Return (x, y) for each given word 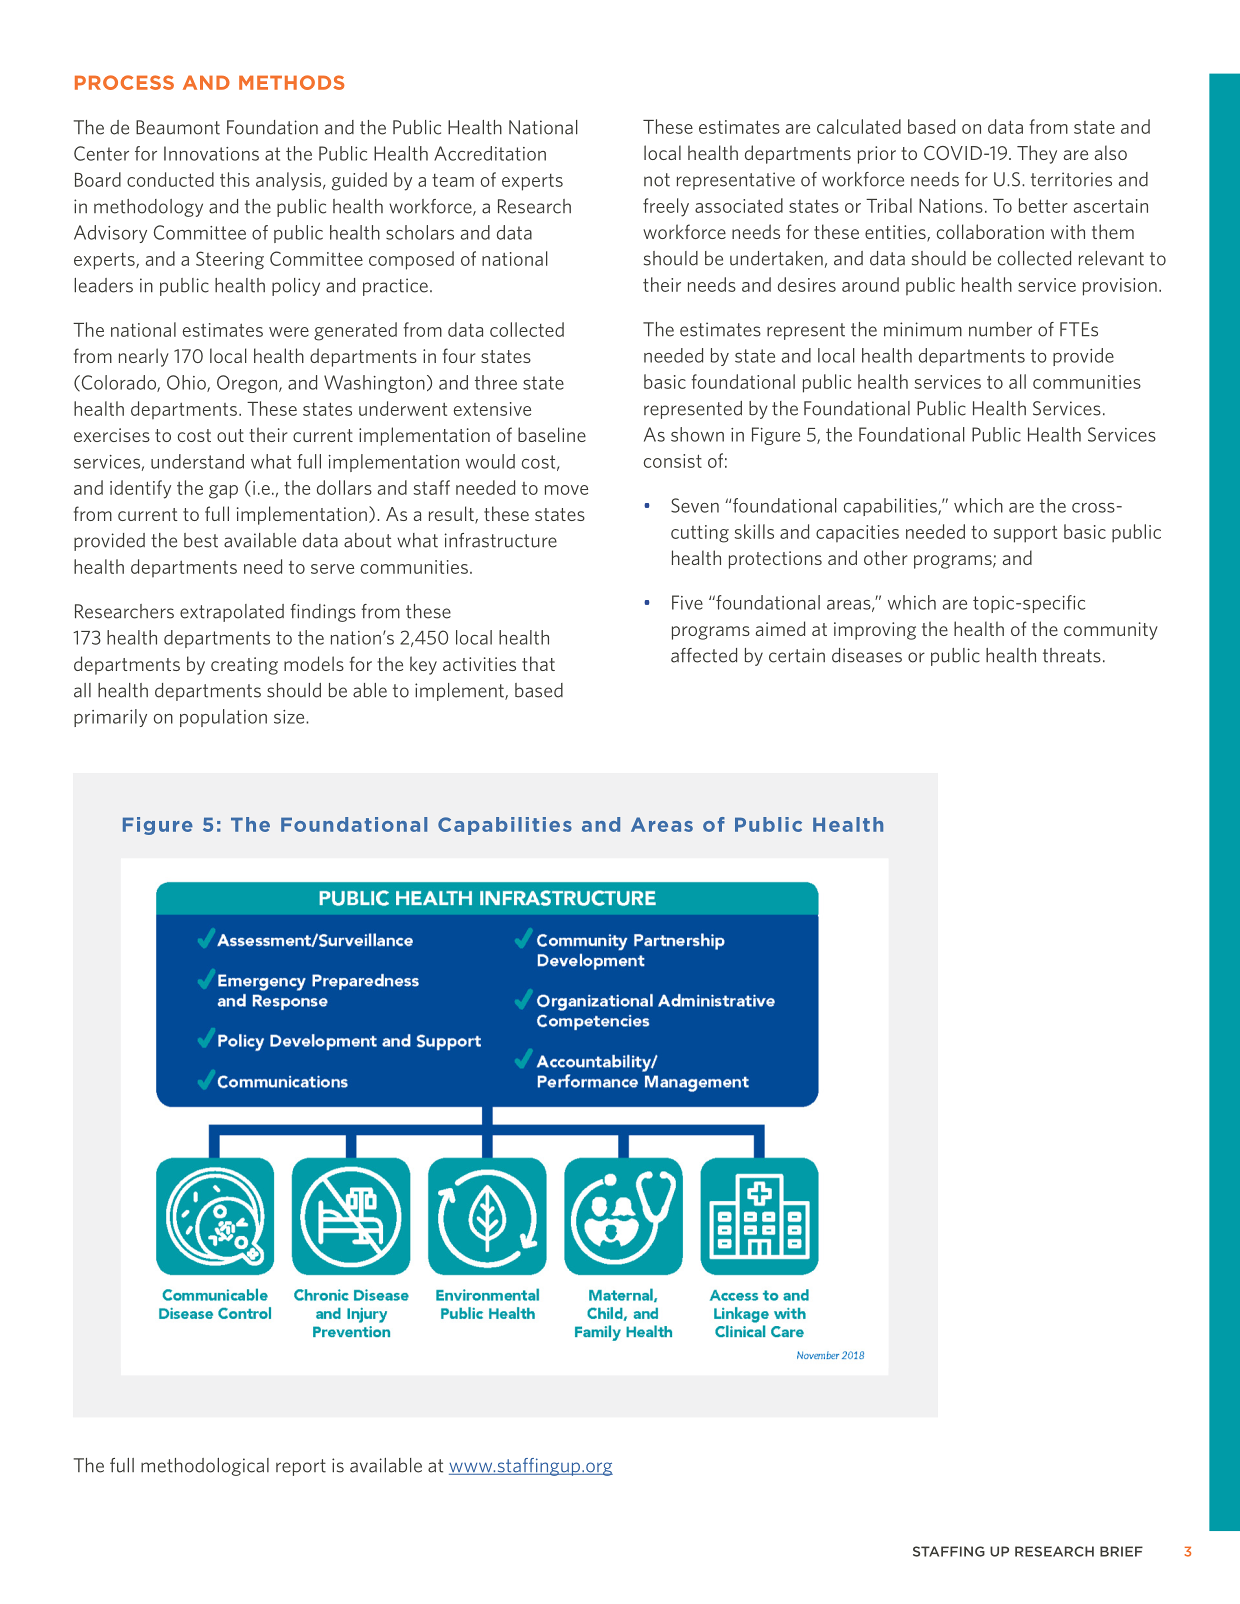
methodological (205, 1467)
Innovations (211, 153)
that (538, 663)
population (223, 718)
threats (1072, 655)
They (1037, 154)
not (657, 180)
